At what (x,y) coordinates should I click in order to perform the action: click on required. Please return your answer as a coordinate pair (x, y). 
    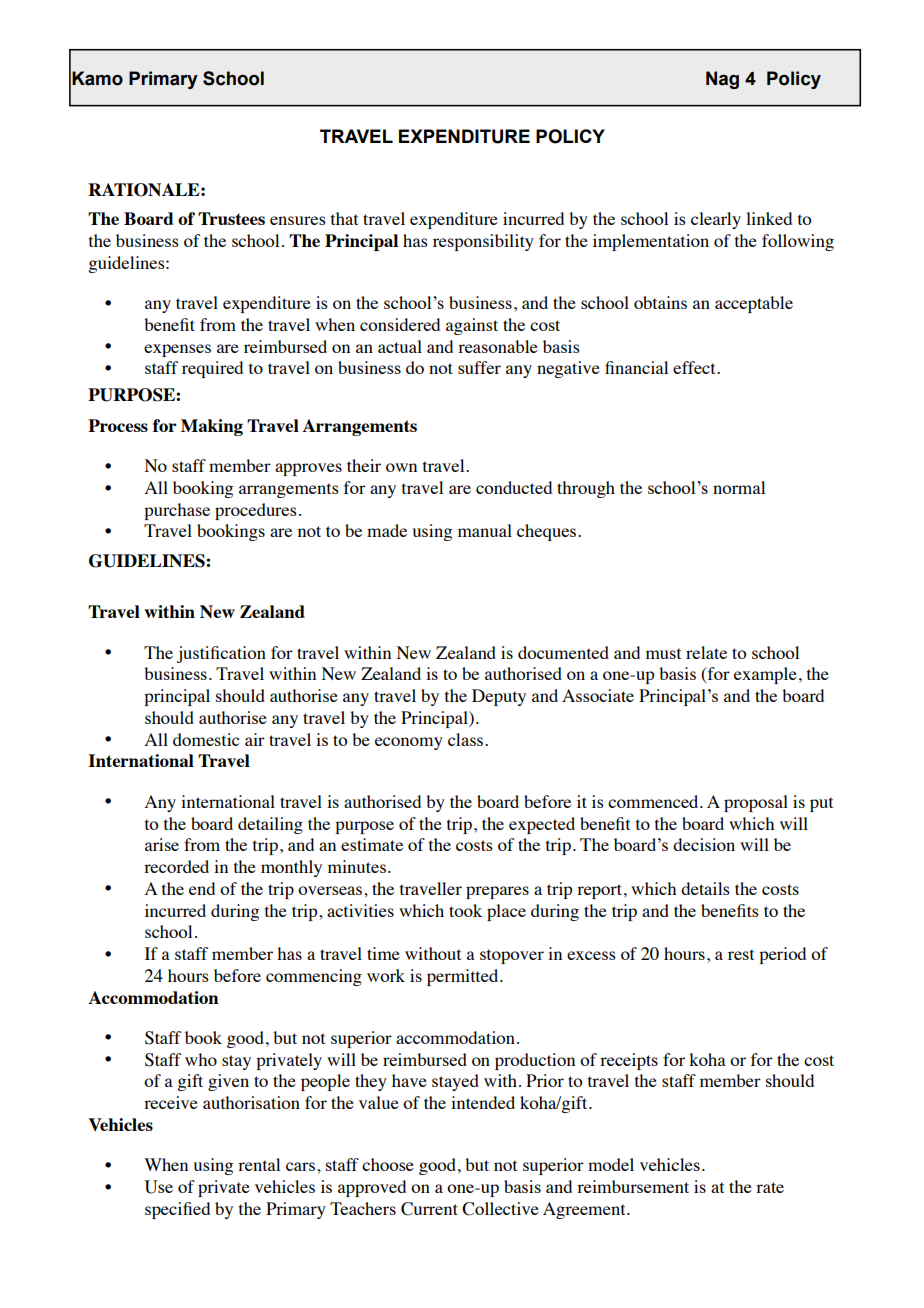
    Looking at the image, I should click on (212, 369).
